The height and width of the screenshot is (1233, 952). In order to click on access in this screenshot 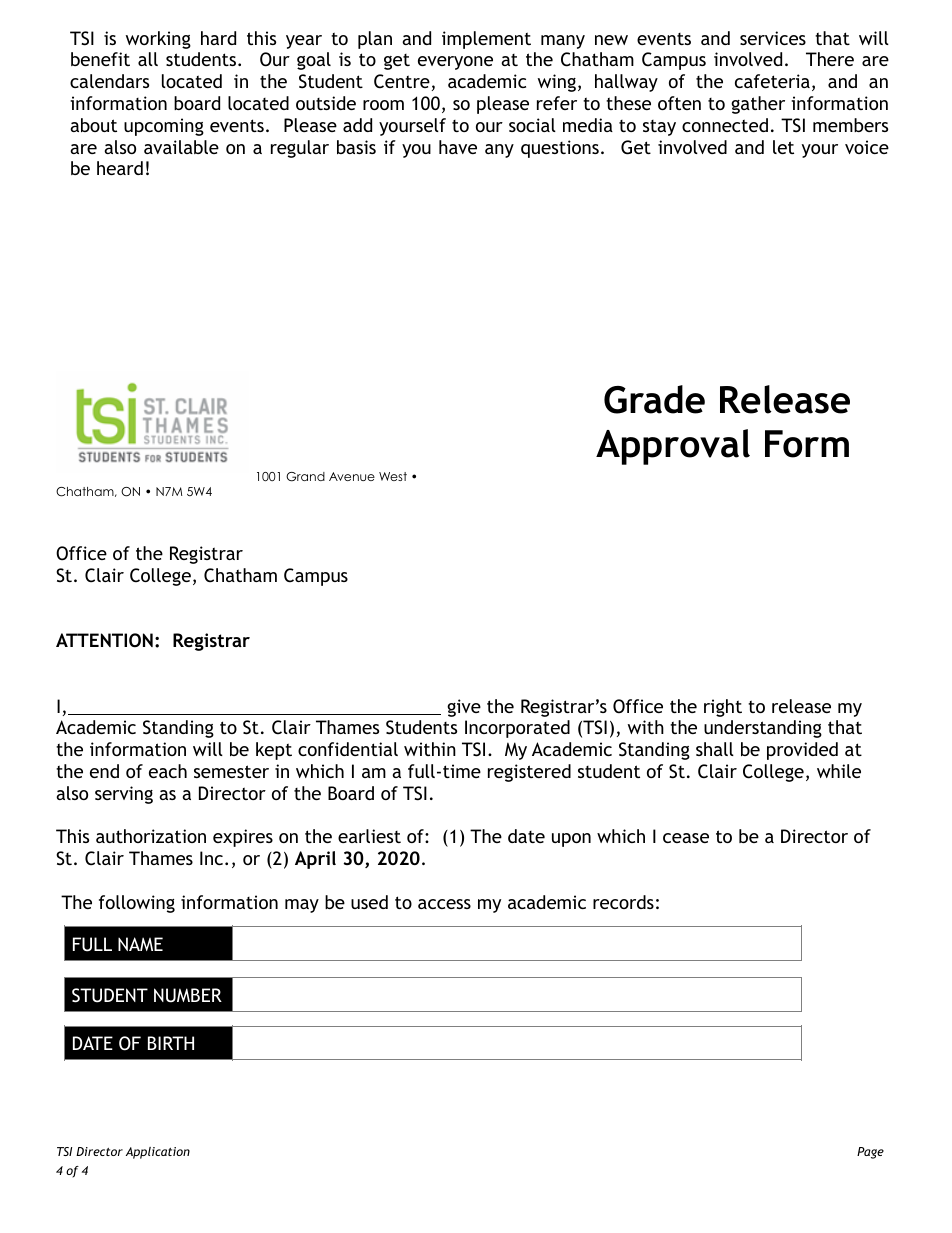, I will do `click(444, 904)`.
